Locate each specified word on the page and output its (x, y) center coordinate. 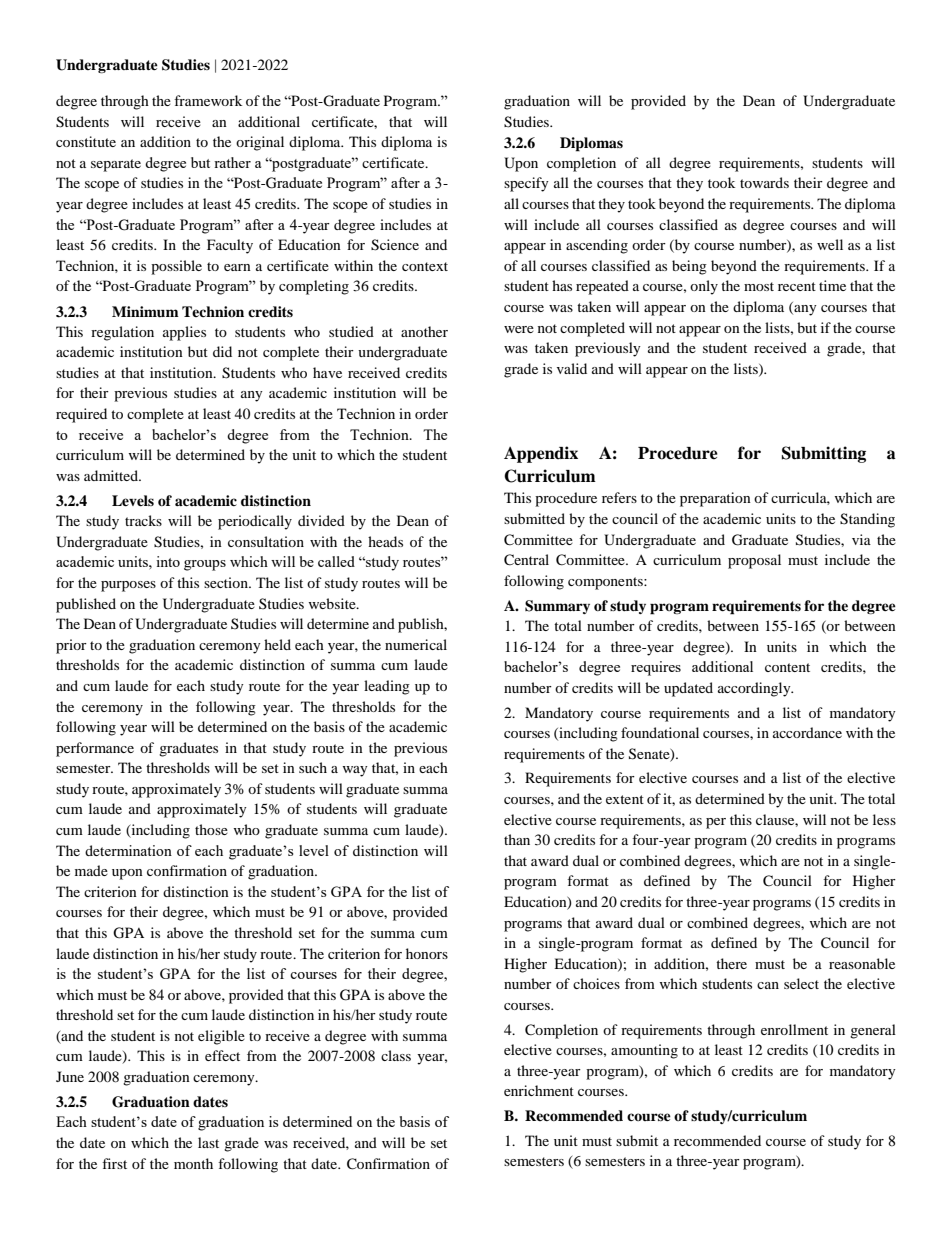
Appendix (541, 454)
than (517, 839)
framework (208, 100)
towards (764, 182)
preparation (715, 499)
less (884, 819)
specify (526, 184)
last (208, 1142)
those (211, 829)
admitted (112, 475)
